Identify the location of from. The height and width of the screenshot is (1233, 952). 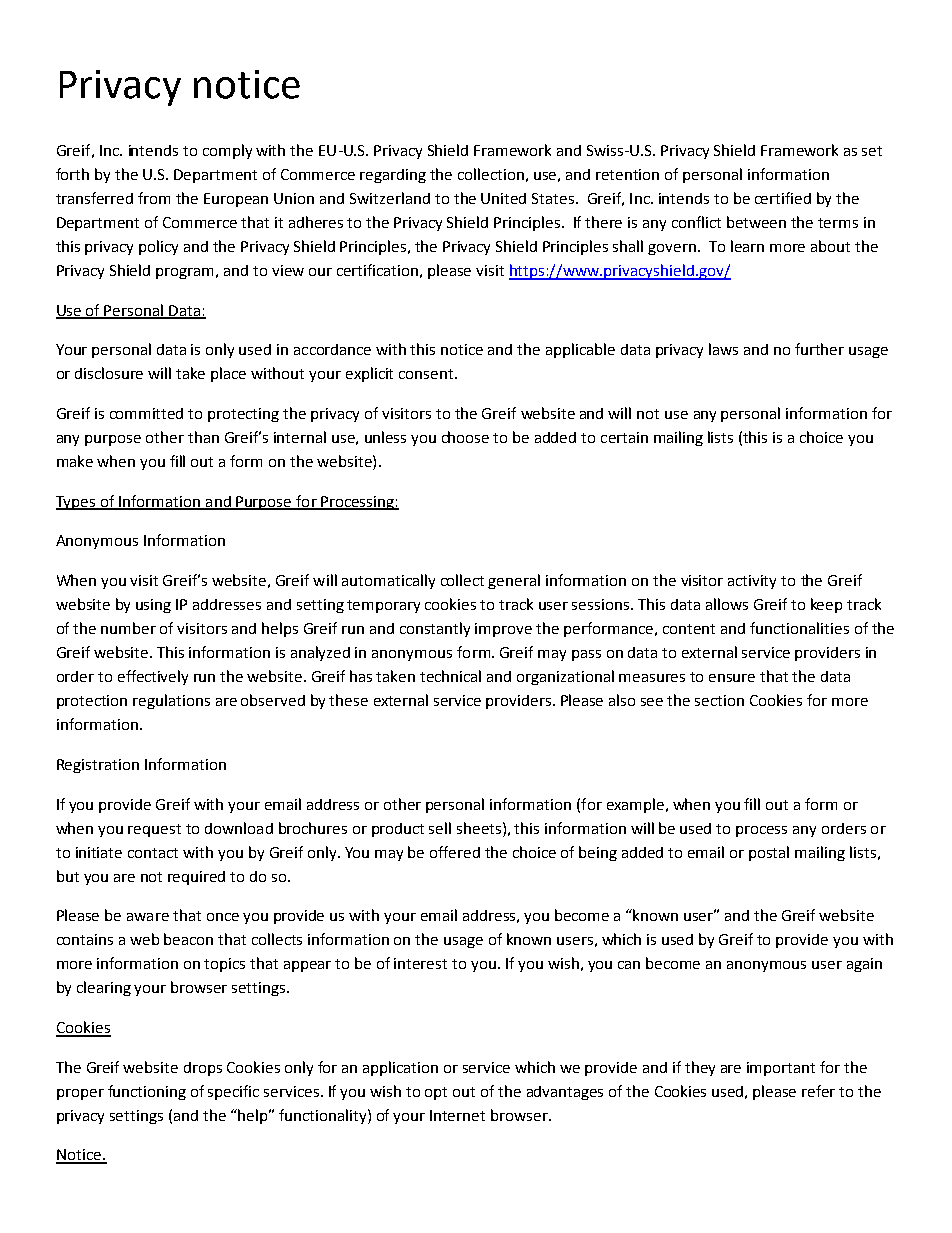
(154, 198).
